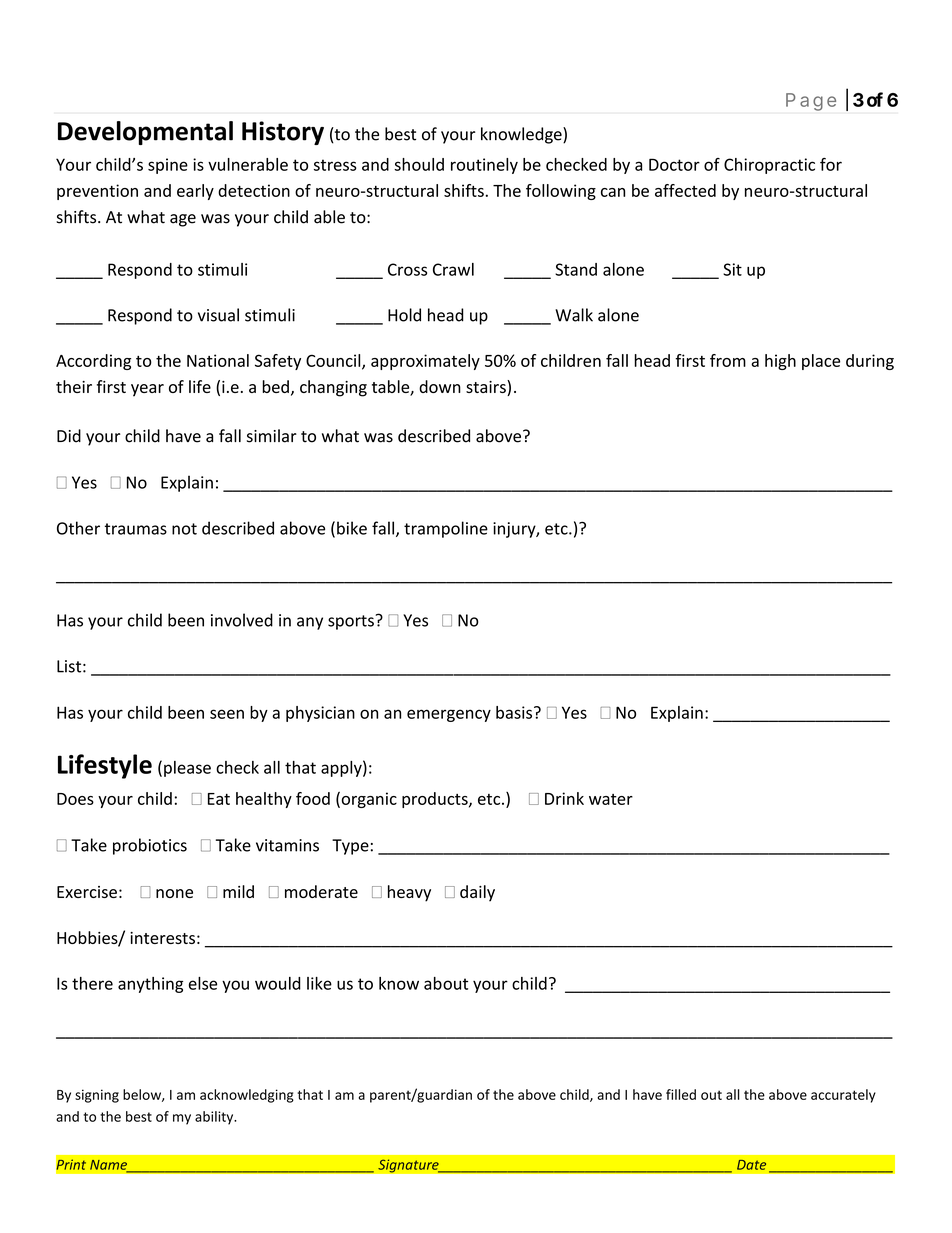 The image size is (952, 1233). What do you see at coordinates (769, 166) in the screenshot?
I see `Chiropractic` at bounding box center [769, 166].
